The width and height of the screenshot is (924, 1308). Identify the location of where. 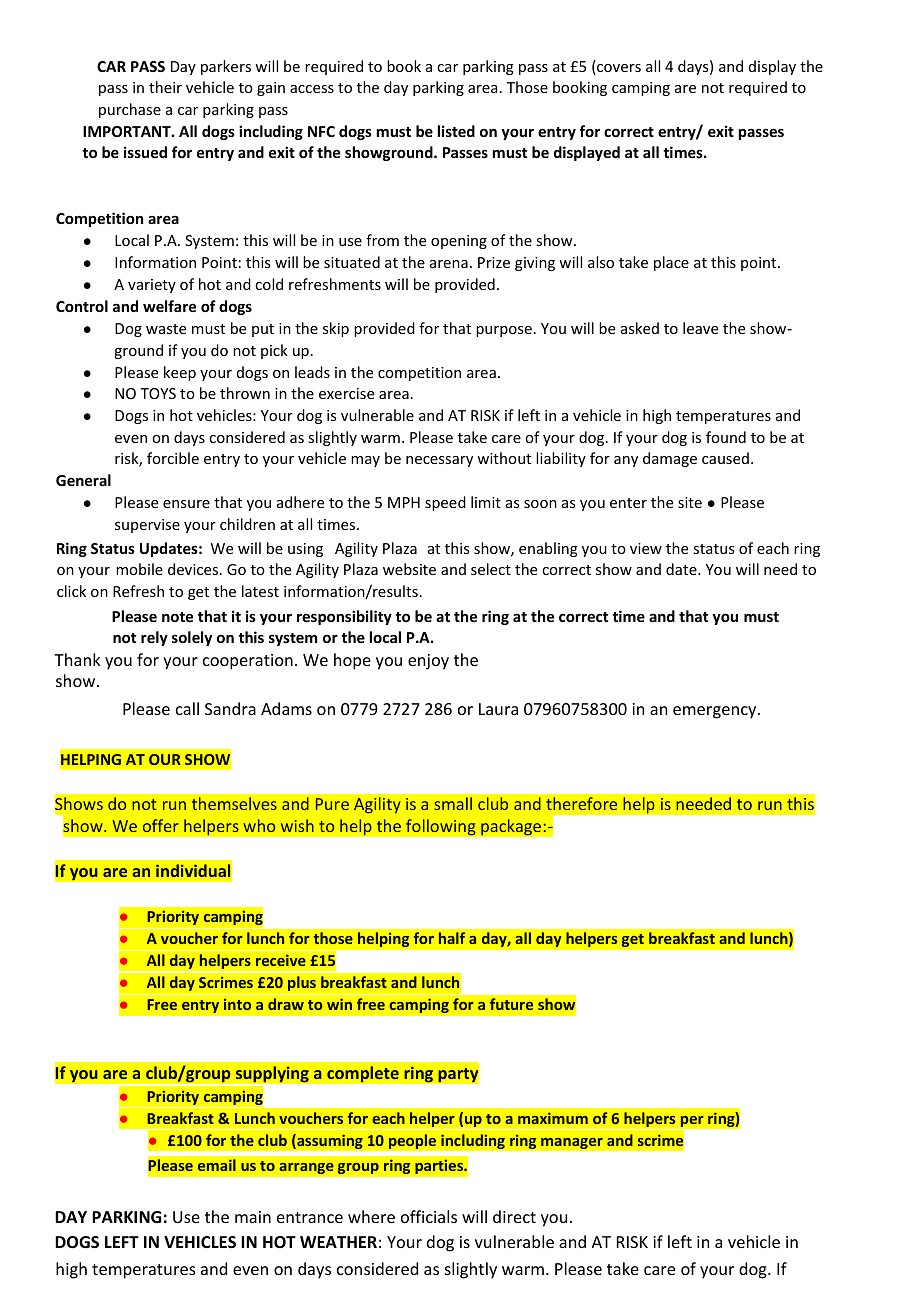
(371, 1216).
